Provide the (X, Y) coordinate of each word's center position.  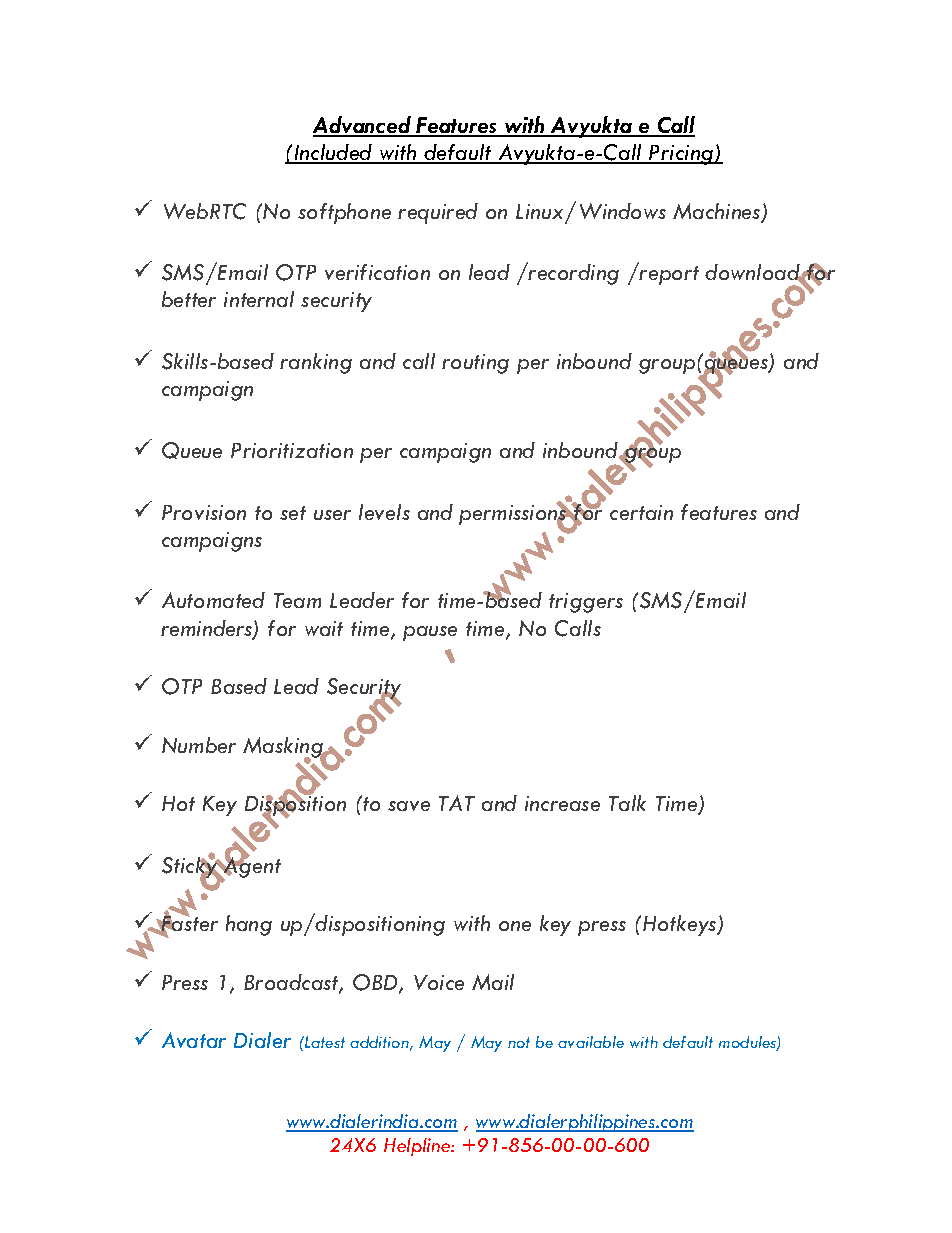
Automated (213, 600)
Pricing (682, 155)
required (438, 213)
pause (430, 633)
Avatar (194, 1040)
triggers (586, 603)
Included (333, 153)
